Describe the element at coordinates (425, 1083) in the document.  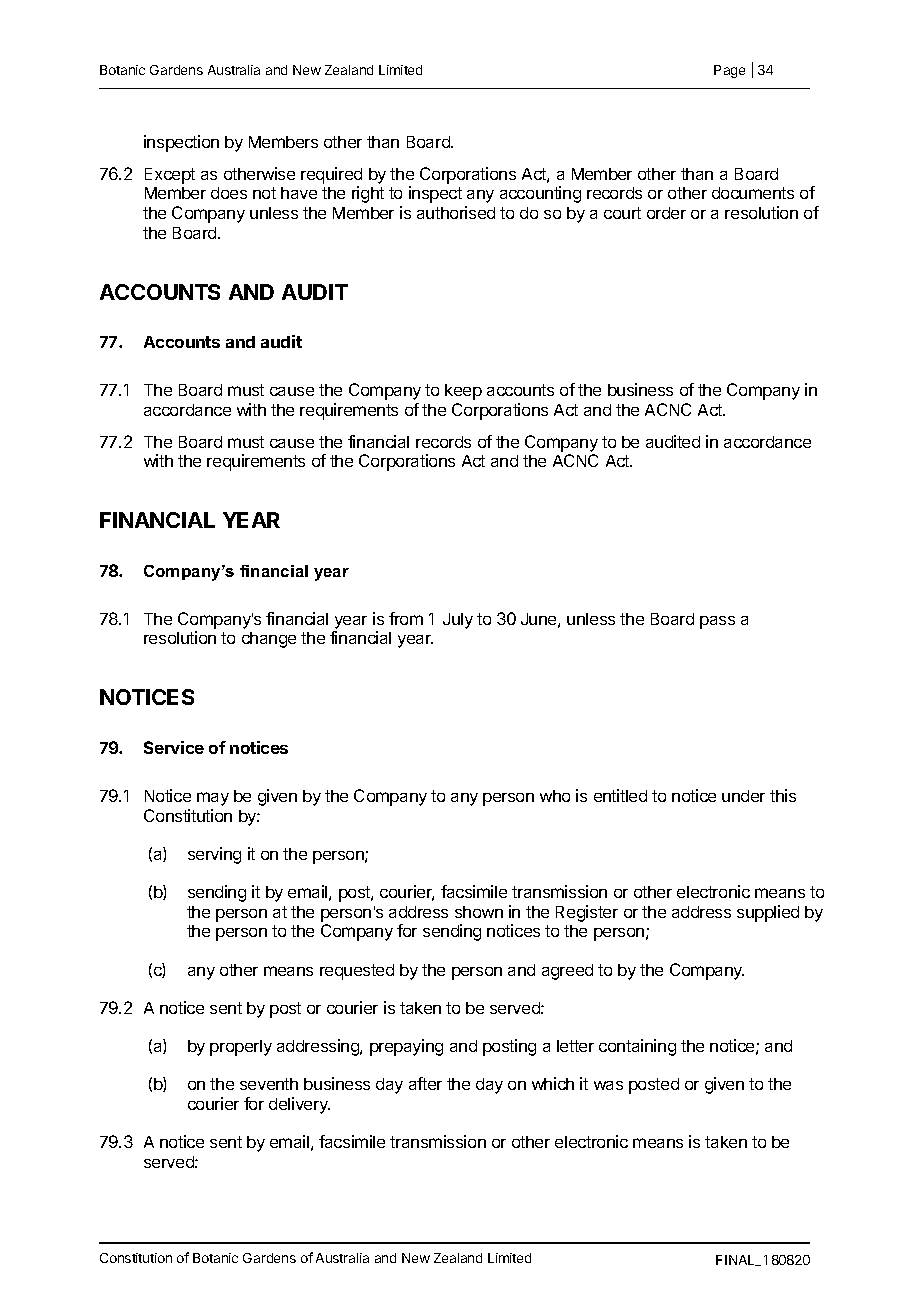
I see `after` at that location.
